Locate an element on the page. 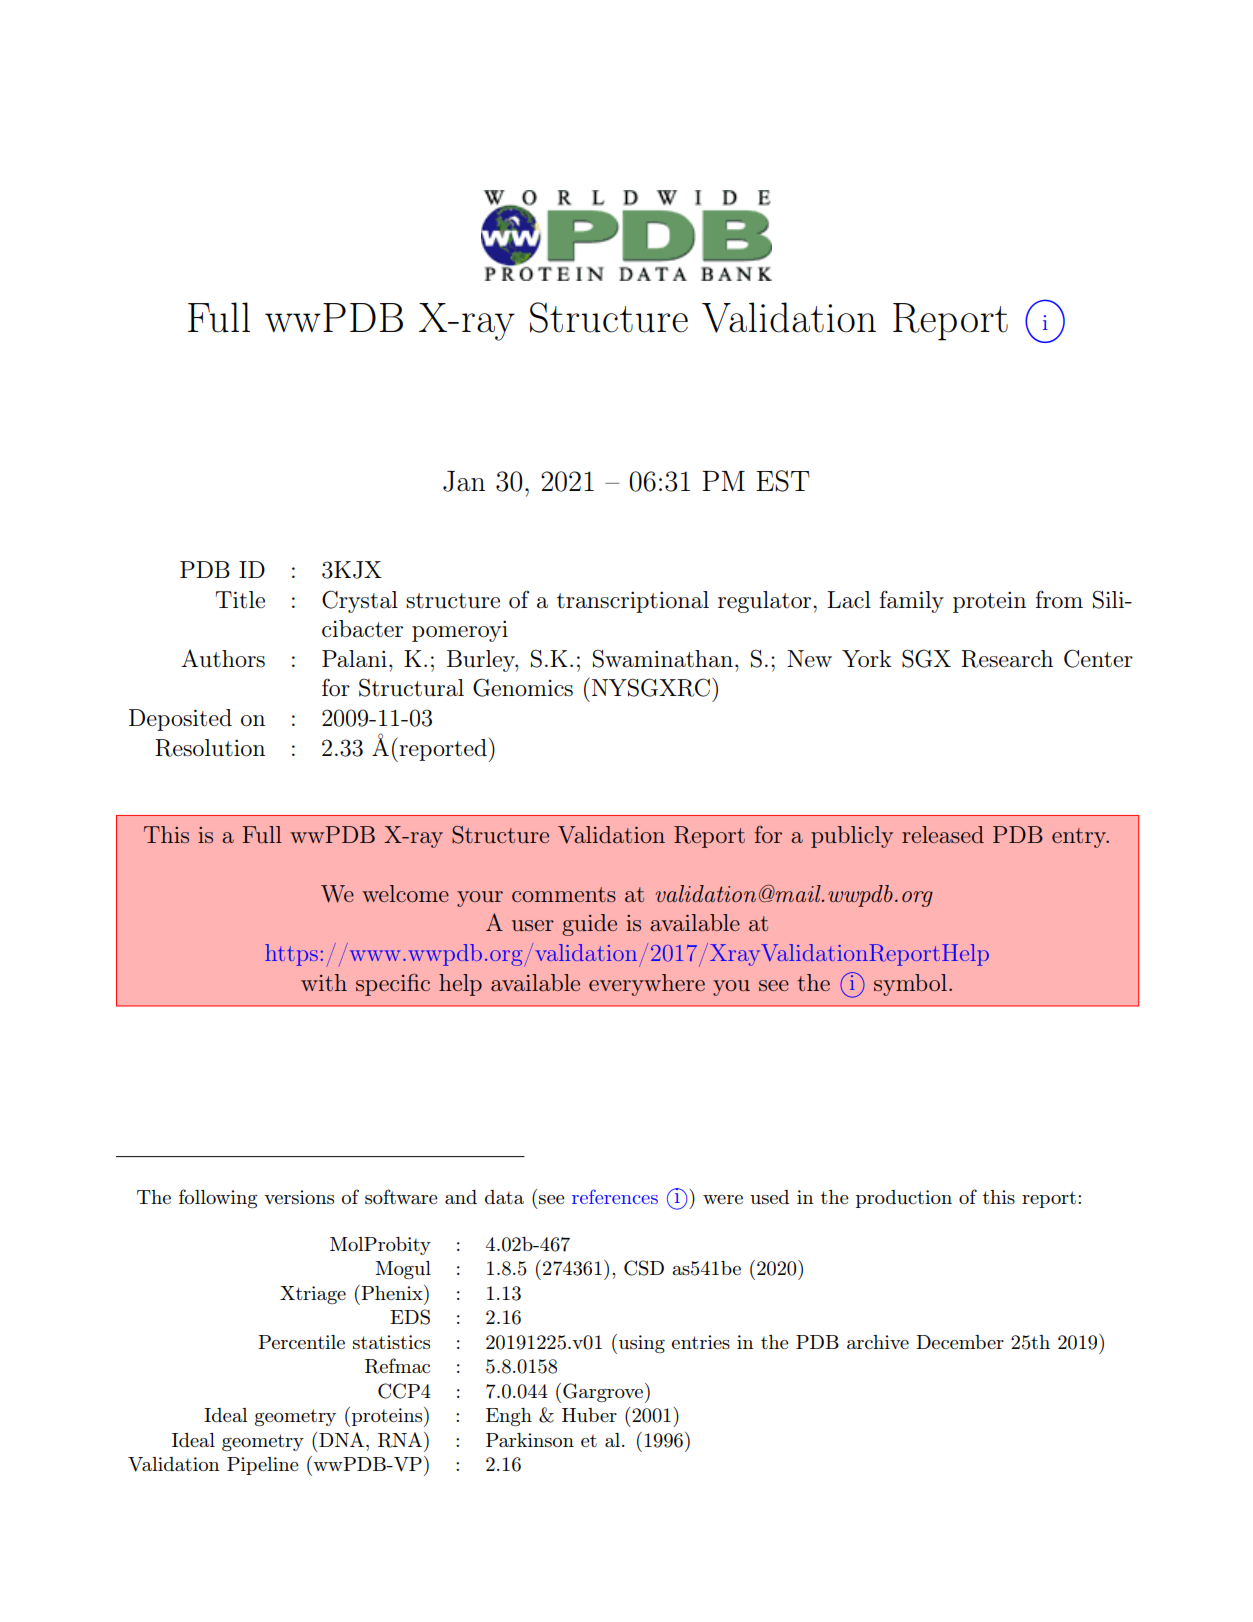 This image has width=1253, height=1622. Title is located at coordinates (240, 600).
